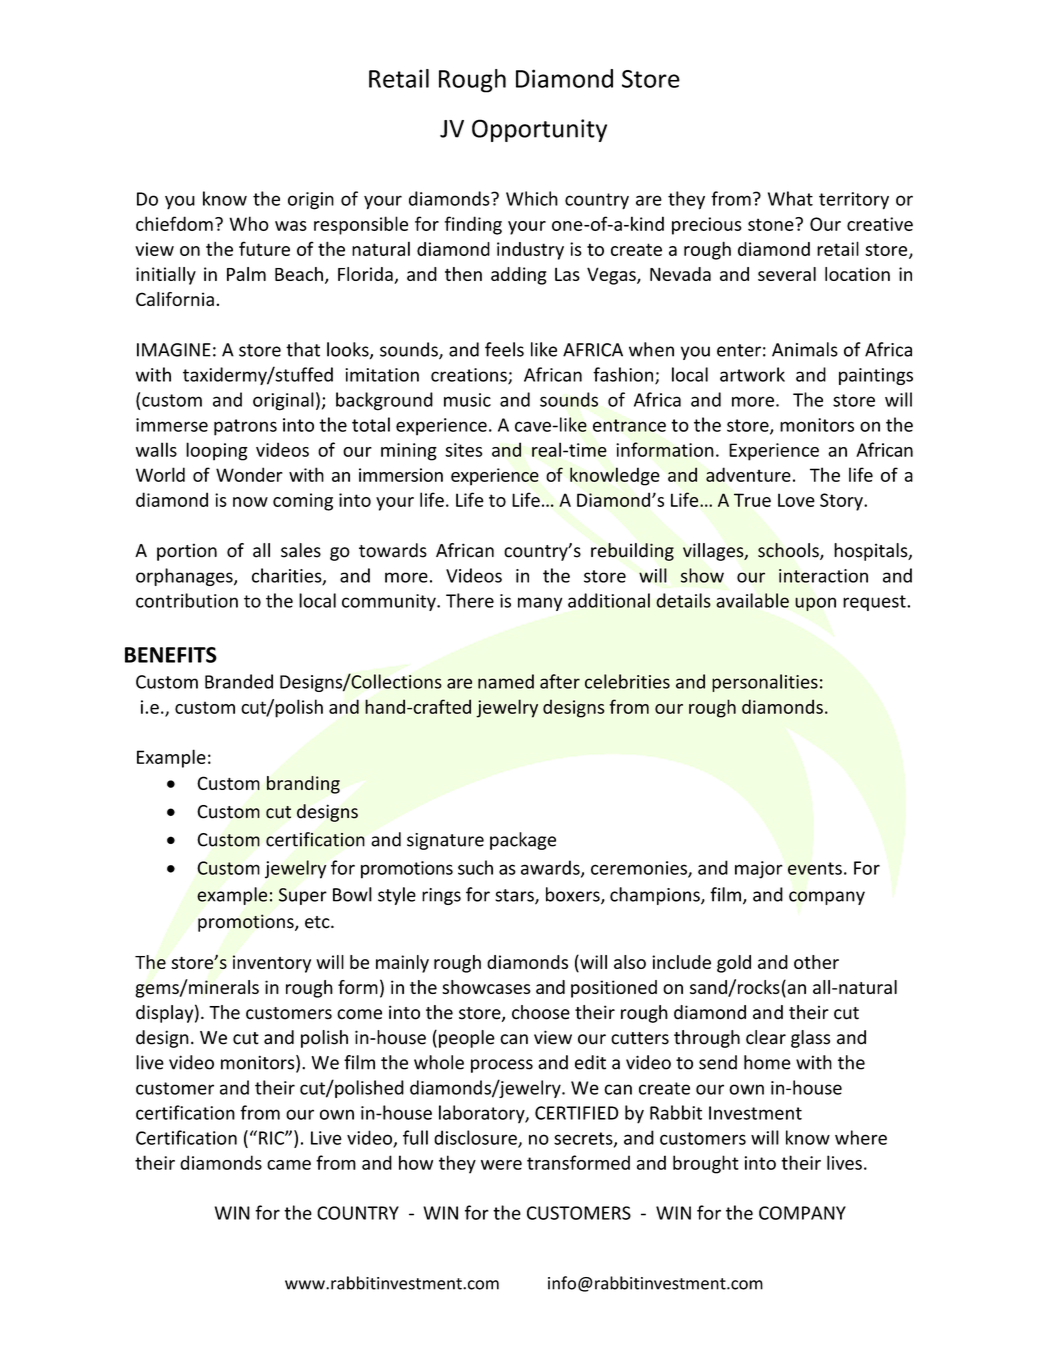 The width and height of the screenshot is (1048, 1356). I want to click on was, so click(291, 226).
